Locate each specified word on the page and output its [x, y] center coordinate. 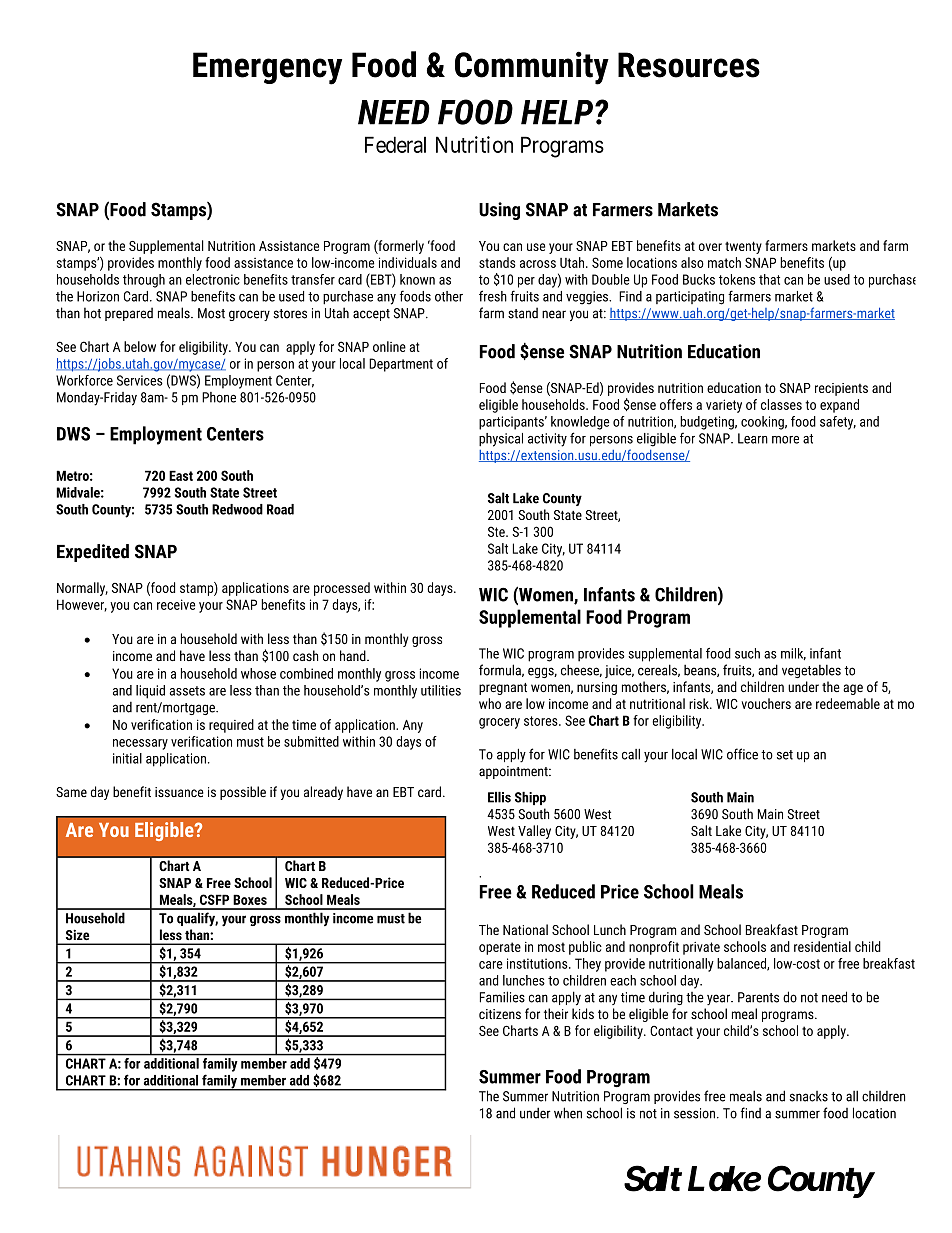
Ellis [499, 797]
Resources [689, 65]
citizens [500, 1014]
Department [401, 365]
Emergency [267, 68]
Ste [497, 531]
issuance [179, 792]
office [742, 754]
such [747, 653]
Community [532, 68]
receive [176, 604]
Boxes [250, 899]
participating [690, 298]
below [140, 346]
